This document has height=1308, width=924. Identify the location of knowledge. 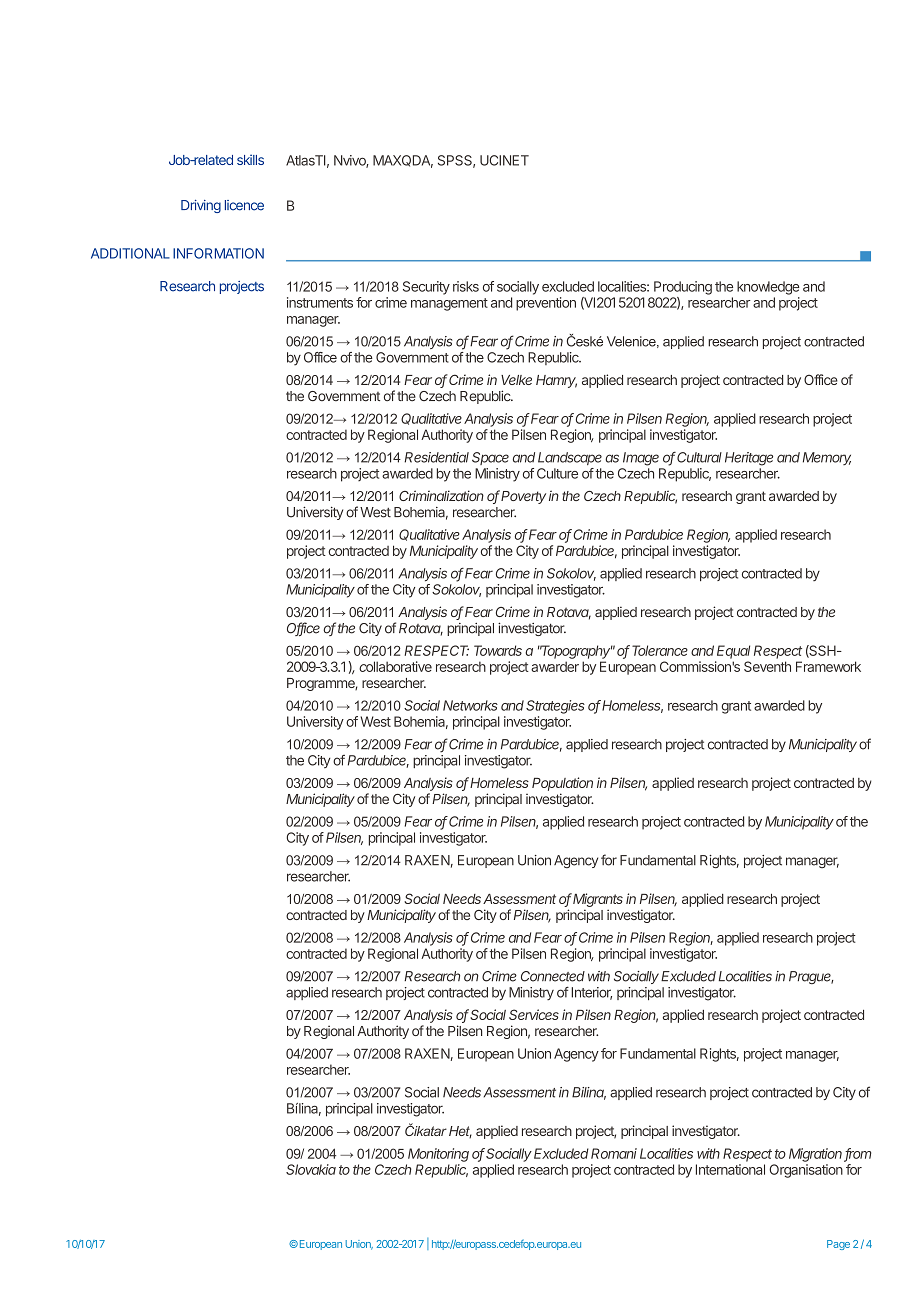
(768, 288).
